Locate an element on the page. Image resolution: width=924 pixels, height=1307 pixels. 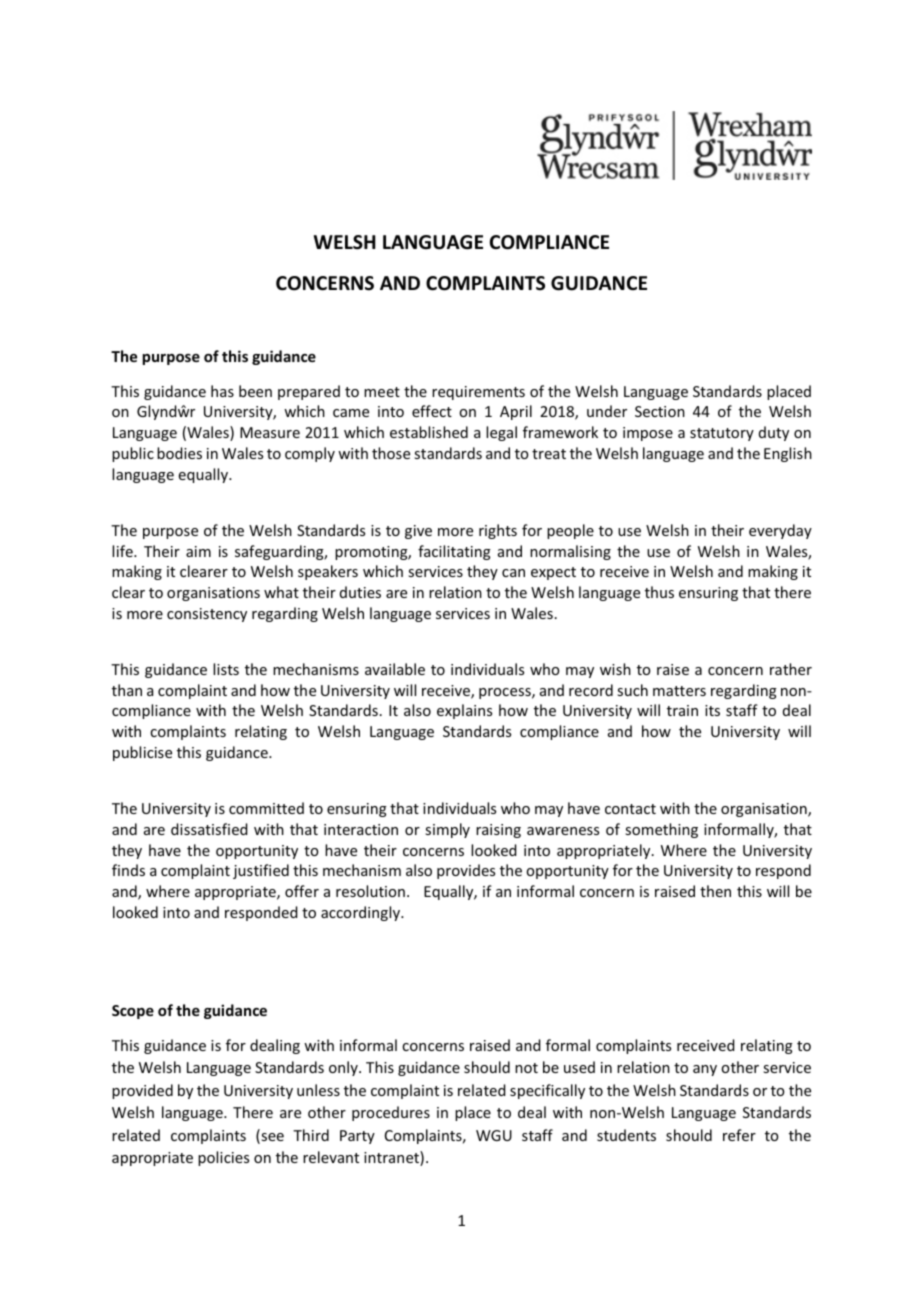
something is located at coordinates (661, 830).
